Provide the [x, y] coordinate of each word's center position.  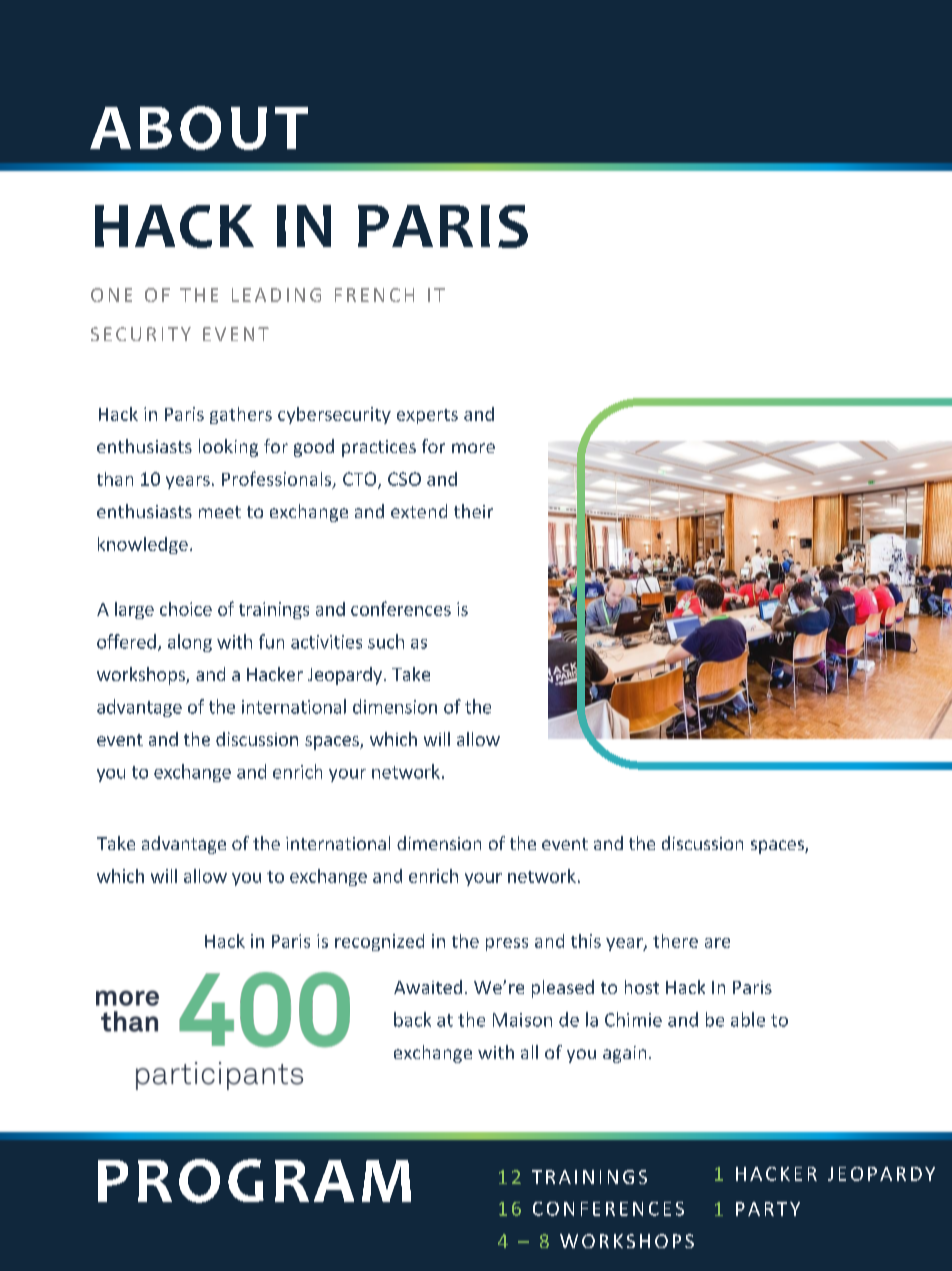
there [675, 941]
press [507, 944]
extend [419, 511]
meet [220, 512]
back [412, 1019]
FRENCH [374, 295]
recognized [379, 942]
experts [427, 416]
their [473, 511]
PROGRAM [254, 1181]
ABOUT [199, 128]
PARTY [768, 1209]
